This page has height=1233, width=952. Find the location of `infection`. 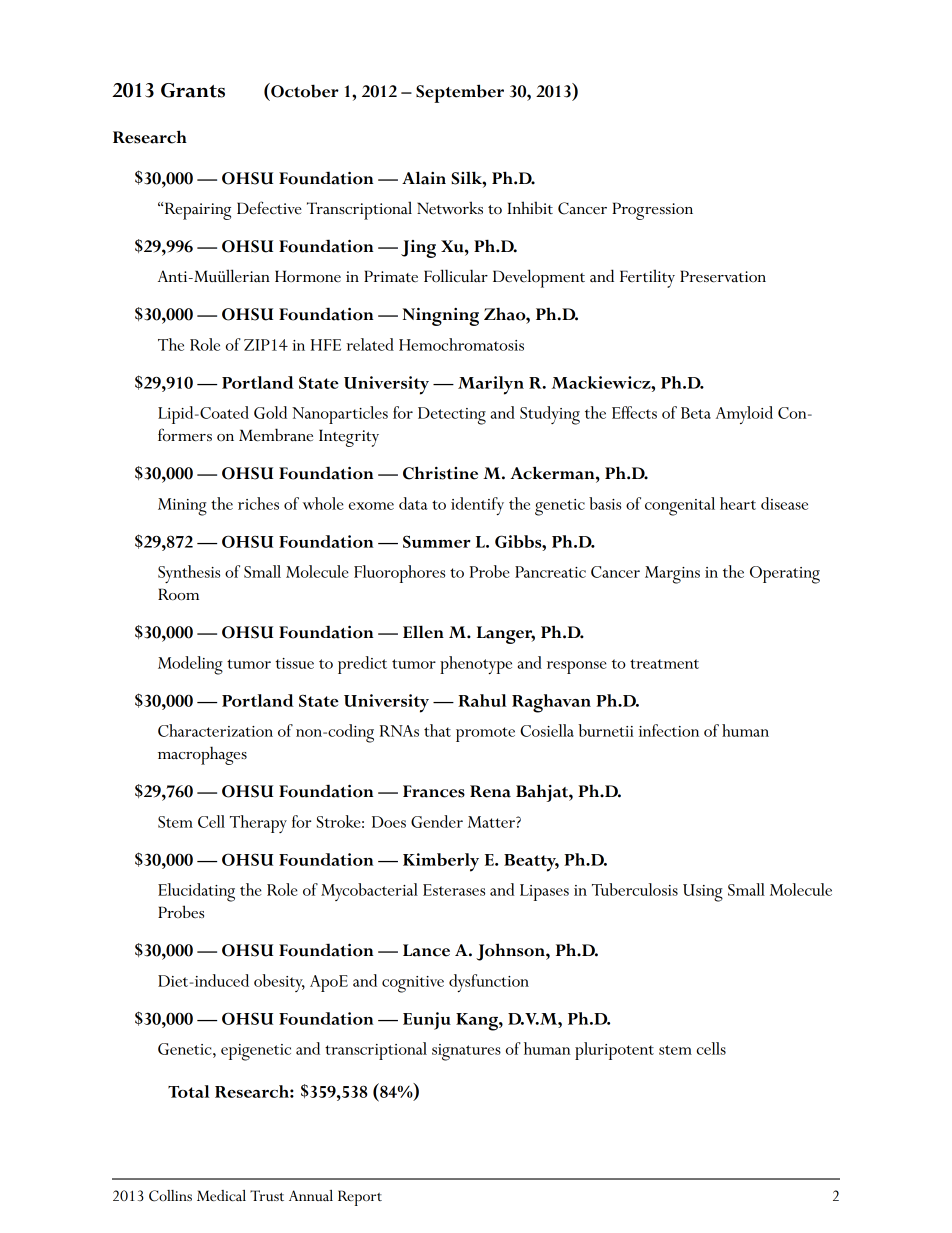

infection is located at coordinates (669, 730).
